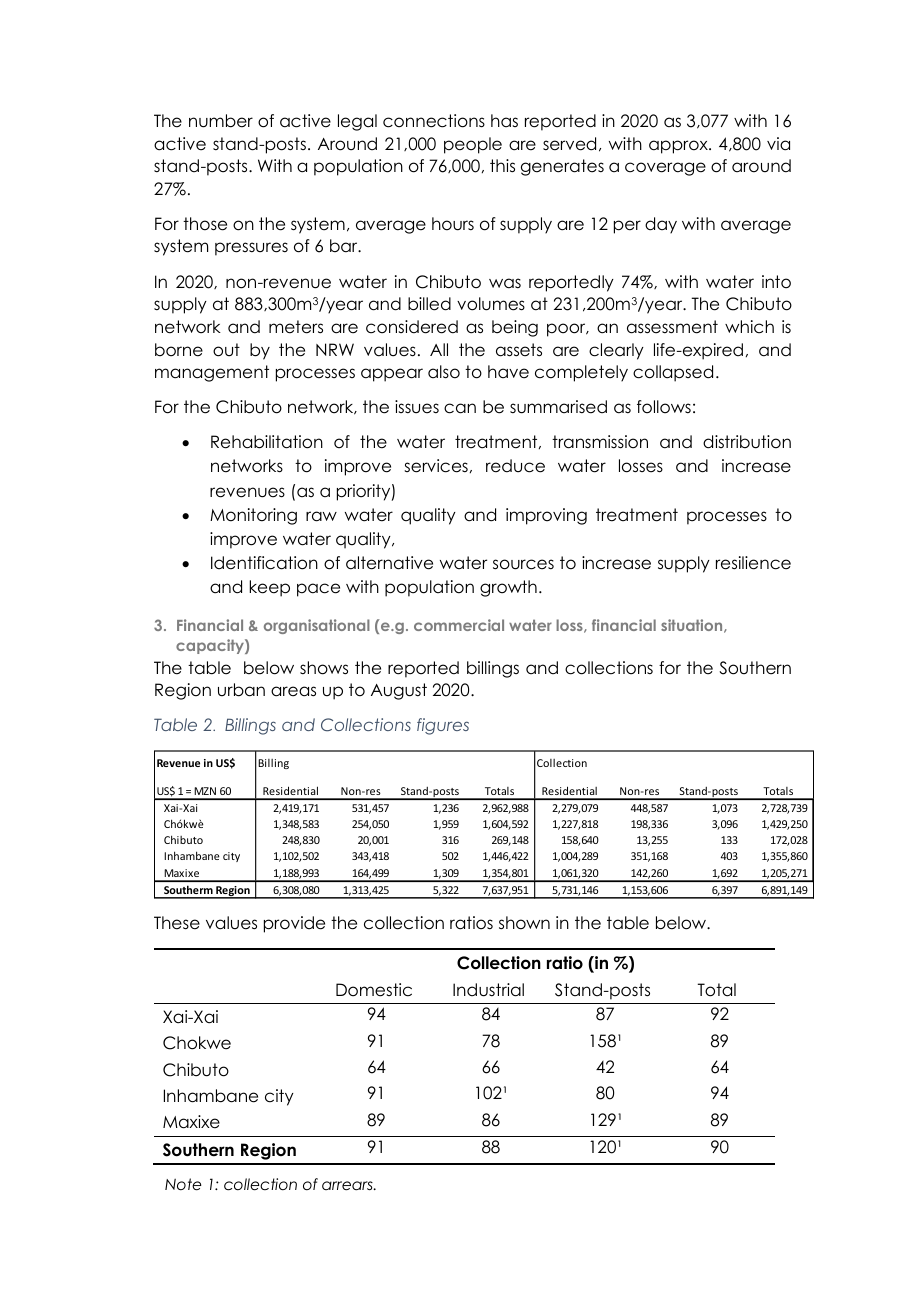  What do you see at coordinates (488, 990) in the screenshot?
I see `Industrial` at bounding box center [488, 990].
